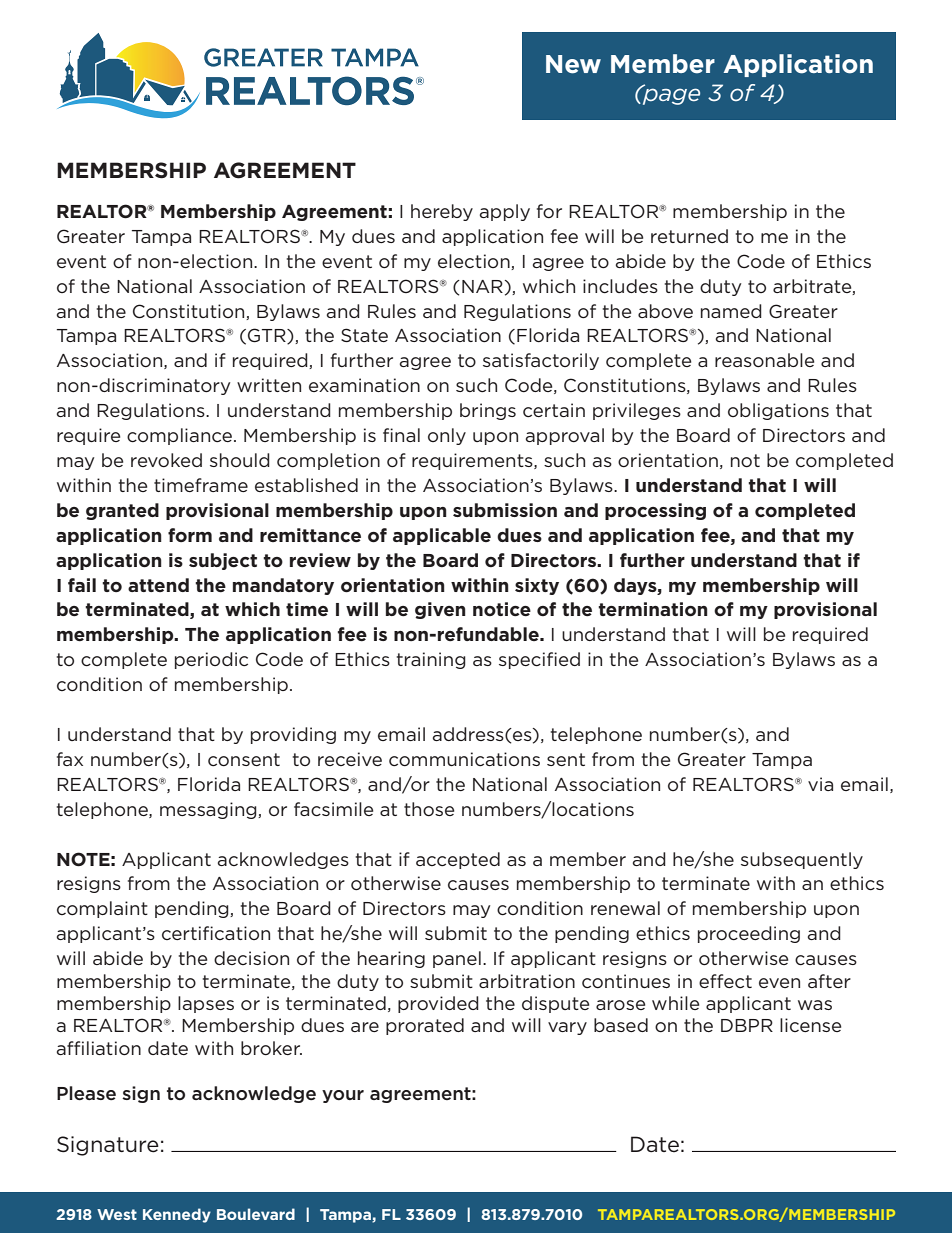  What do you see at coordinates (166, 460) in the screenshot?
I see `revoked` at bounding box center [166, 460].
